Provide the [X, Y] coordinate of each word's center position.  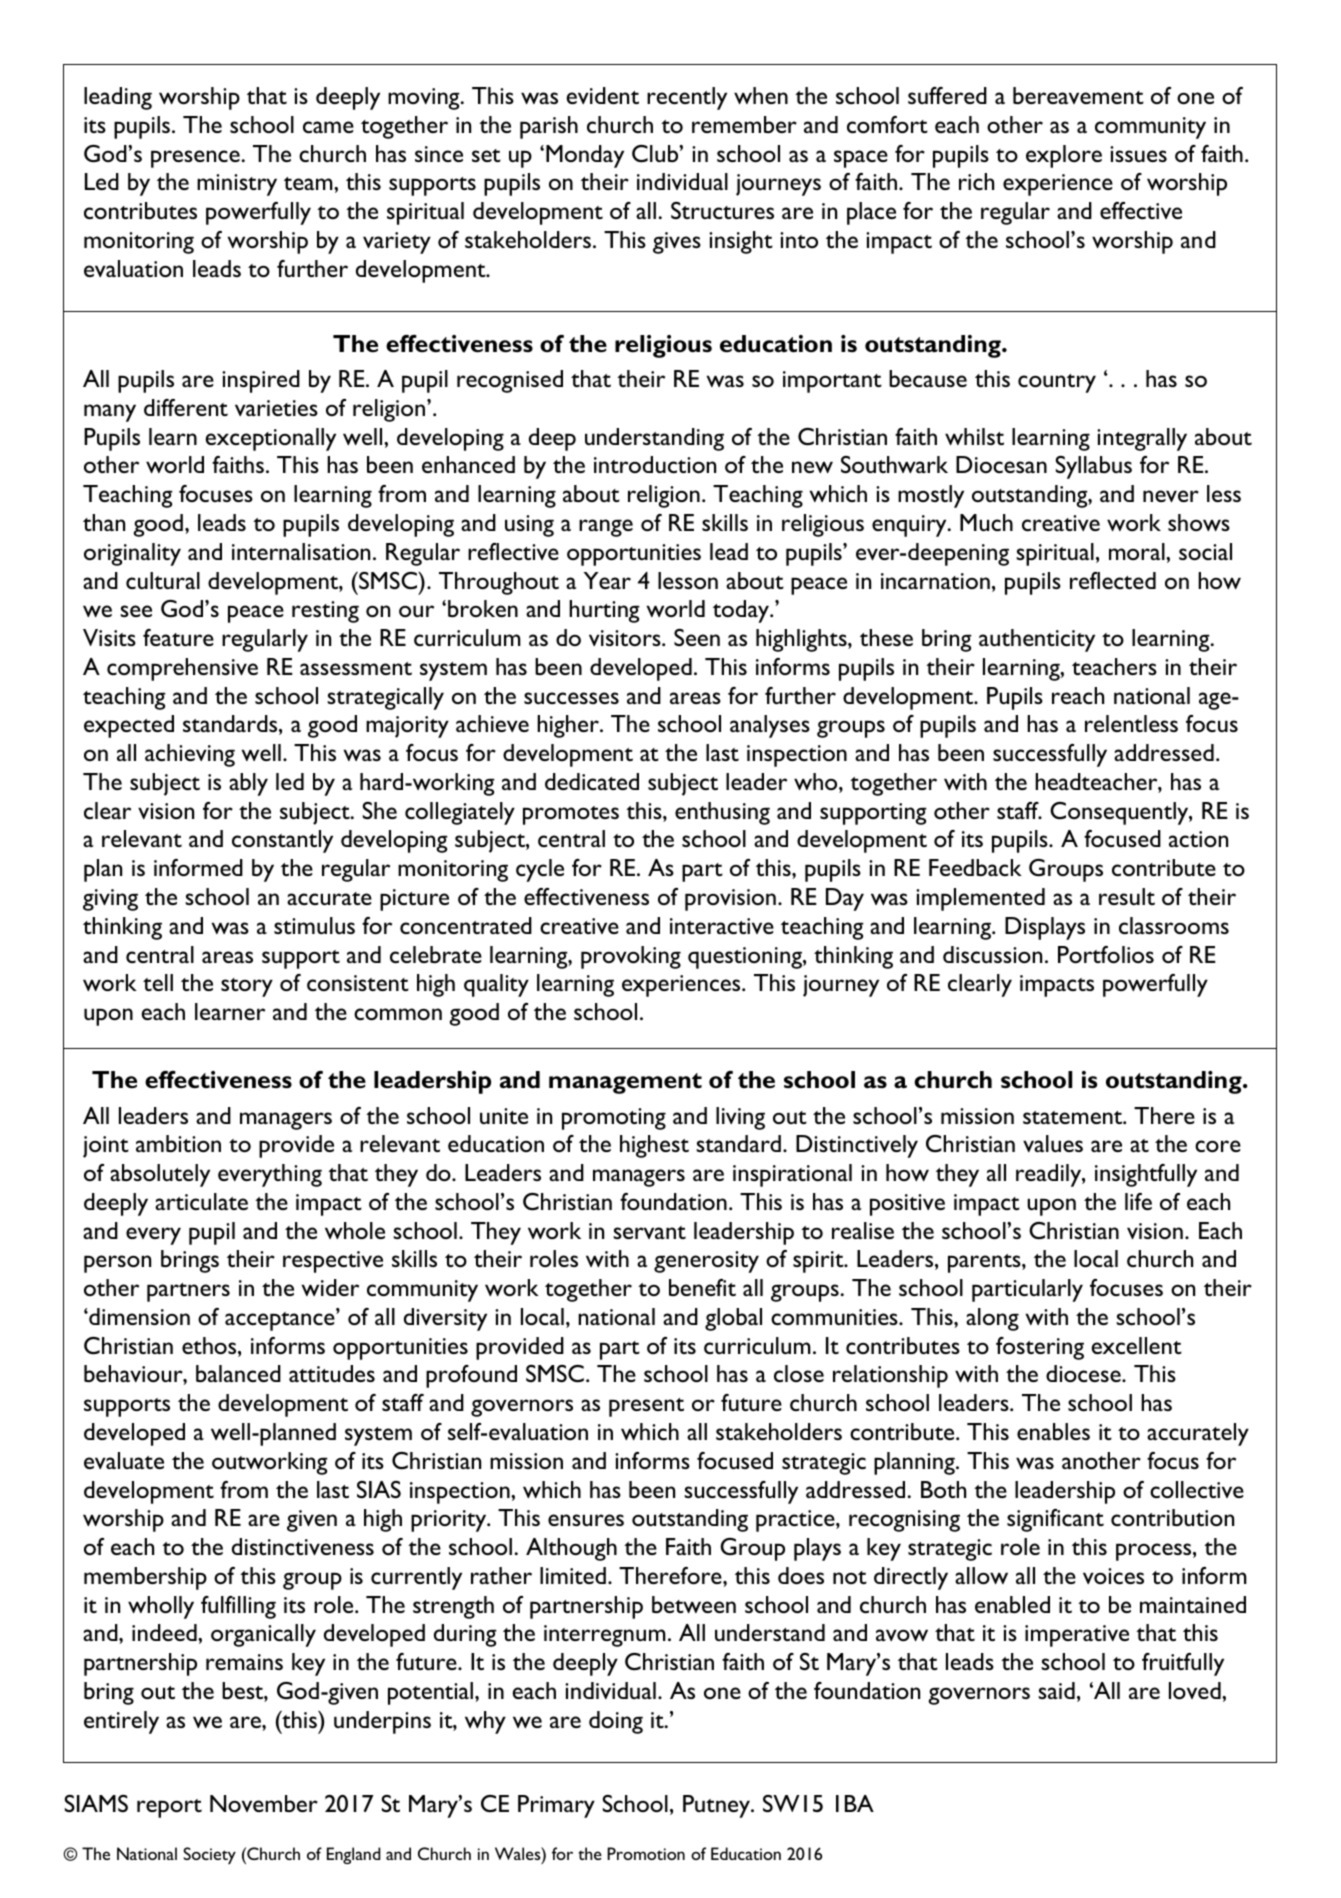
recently [687, 98]
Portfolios [1106, 954]
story [247, 987]
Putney [718, 1806]
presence [195, 159]
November [264, 1803]
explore [1064, 156]
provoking [631, 957]
